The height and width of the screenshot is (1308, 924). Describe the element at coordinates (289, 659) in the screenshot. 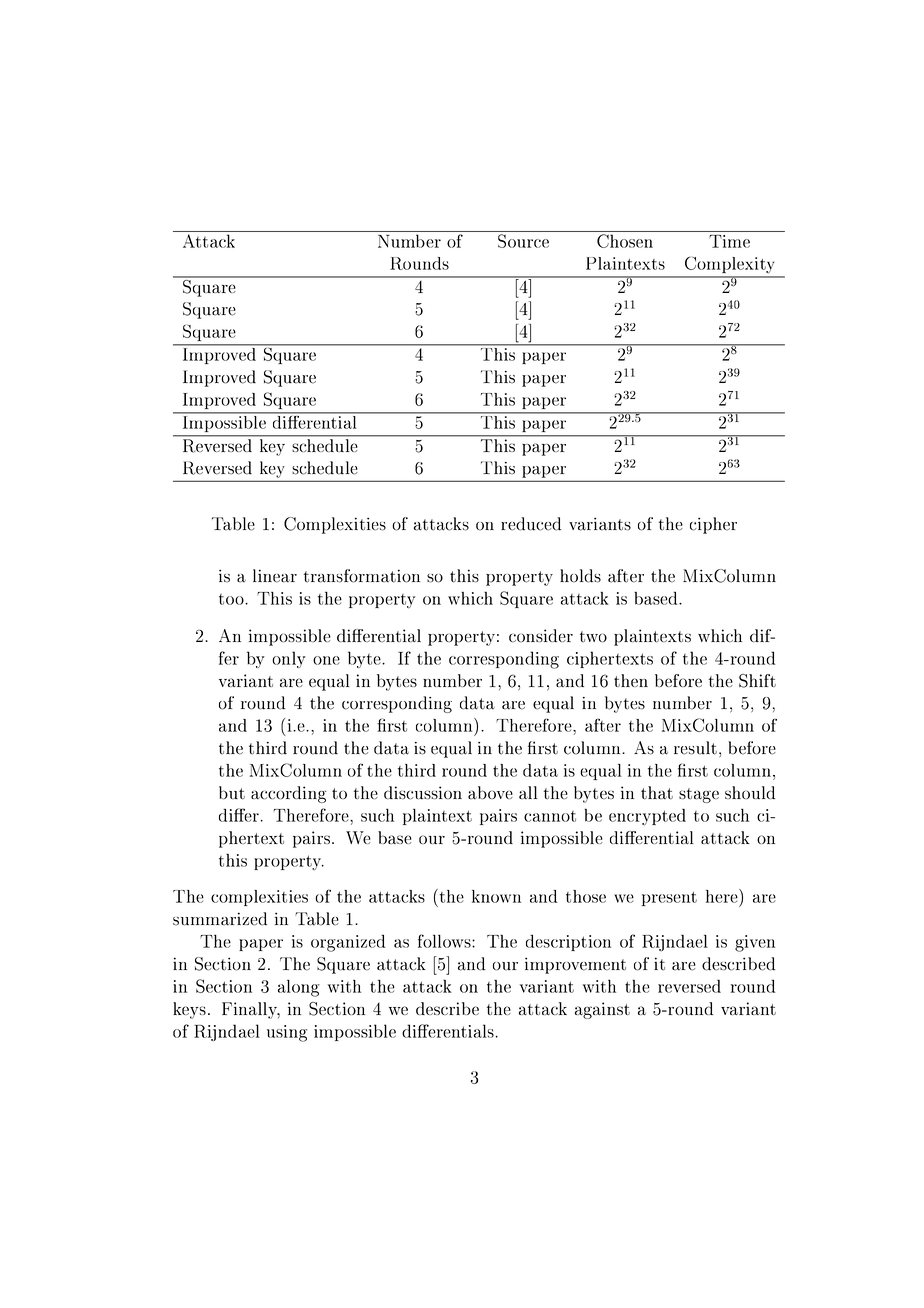

I see `only` at that location.
